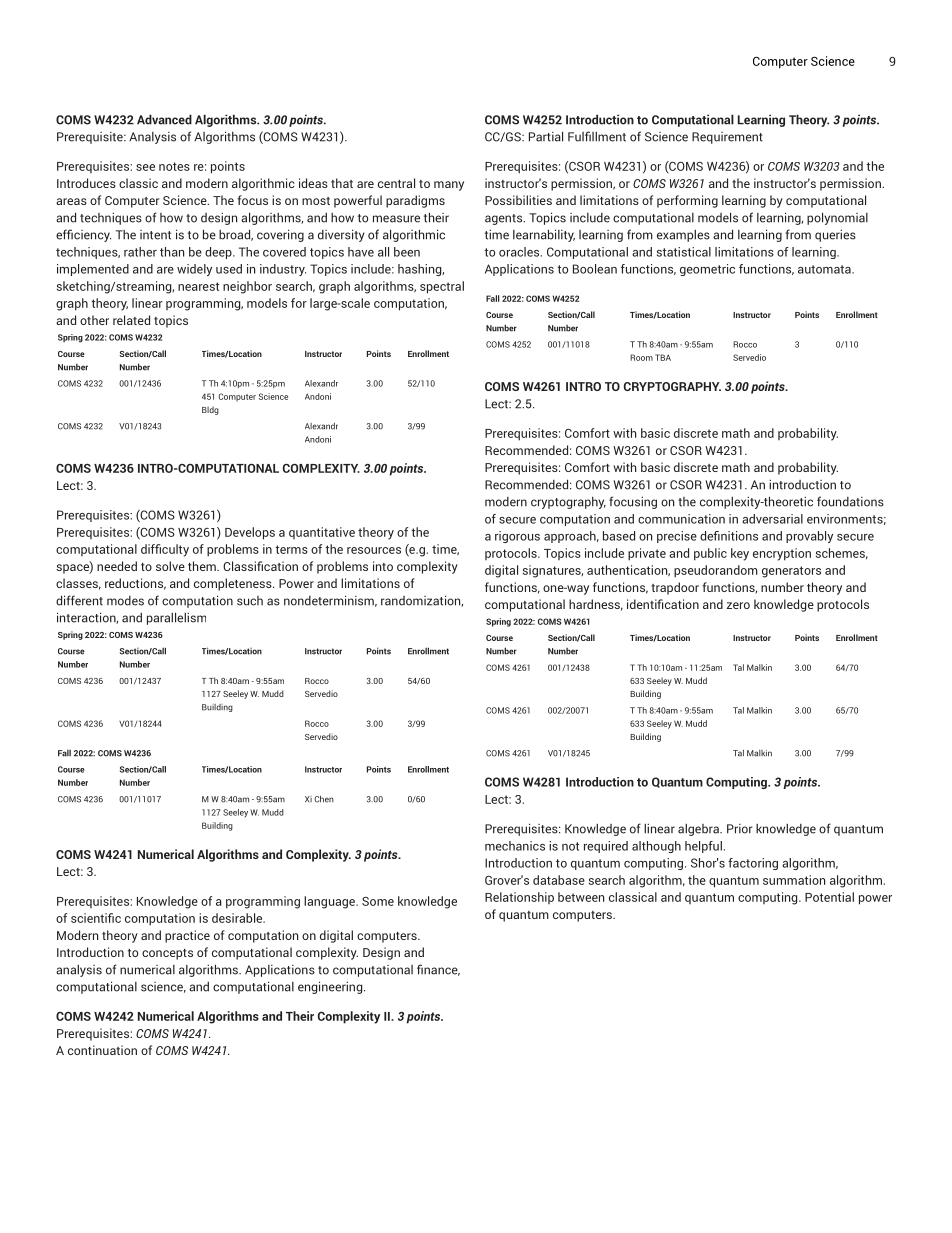 This page has width=952, height=1233. What do you see at coordinates (449, 186) in the page?
I see `many` at bounding box center [449, 186].
